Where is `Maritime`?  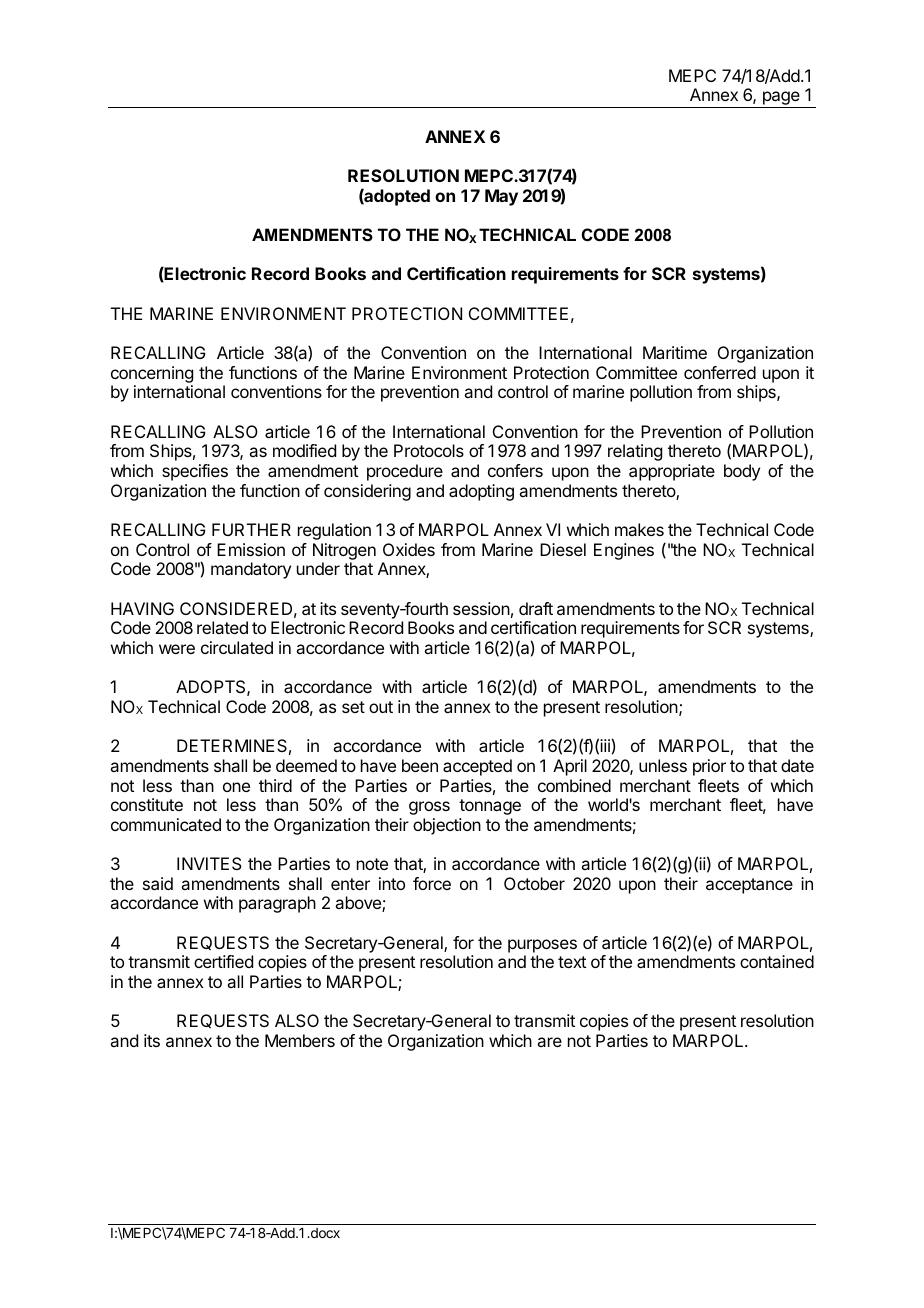 Maritime is located at coordinates (675, 352).
